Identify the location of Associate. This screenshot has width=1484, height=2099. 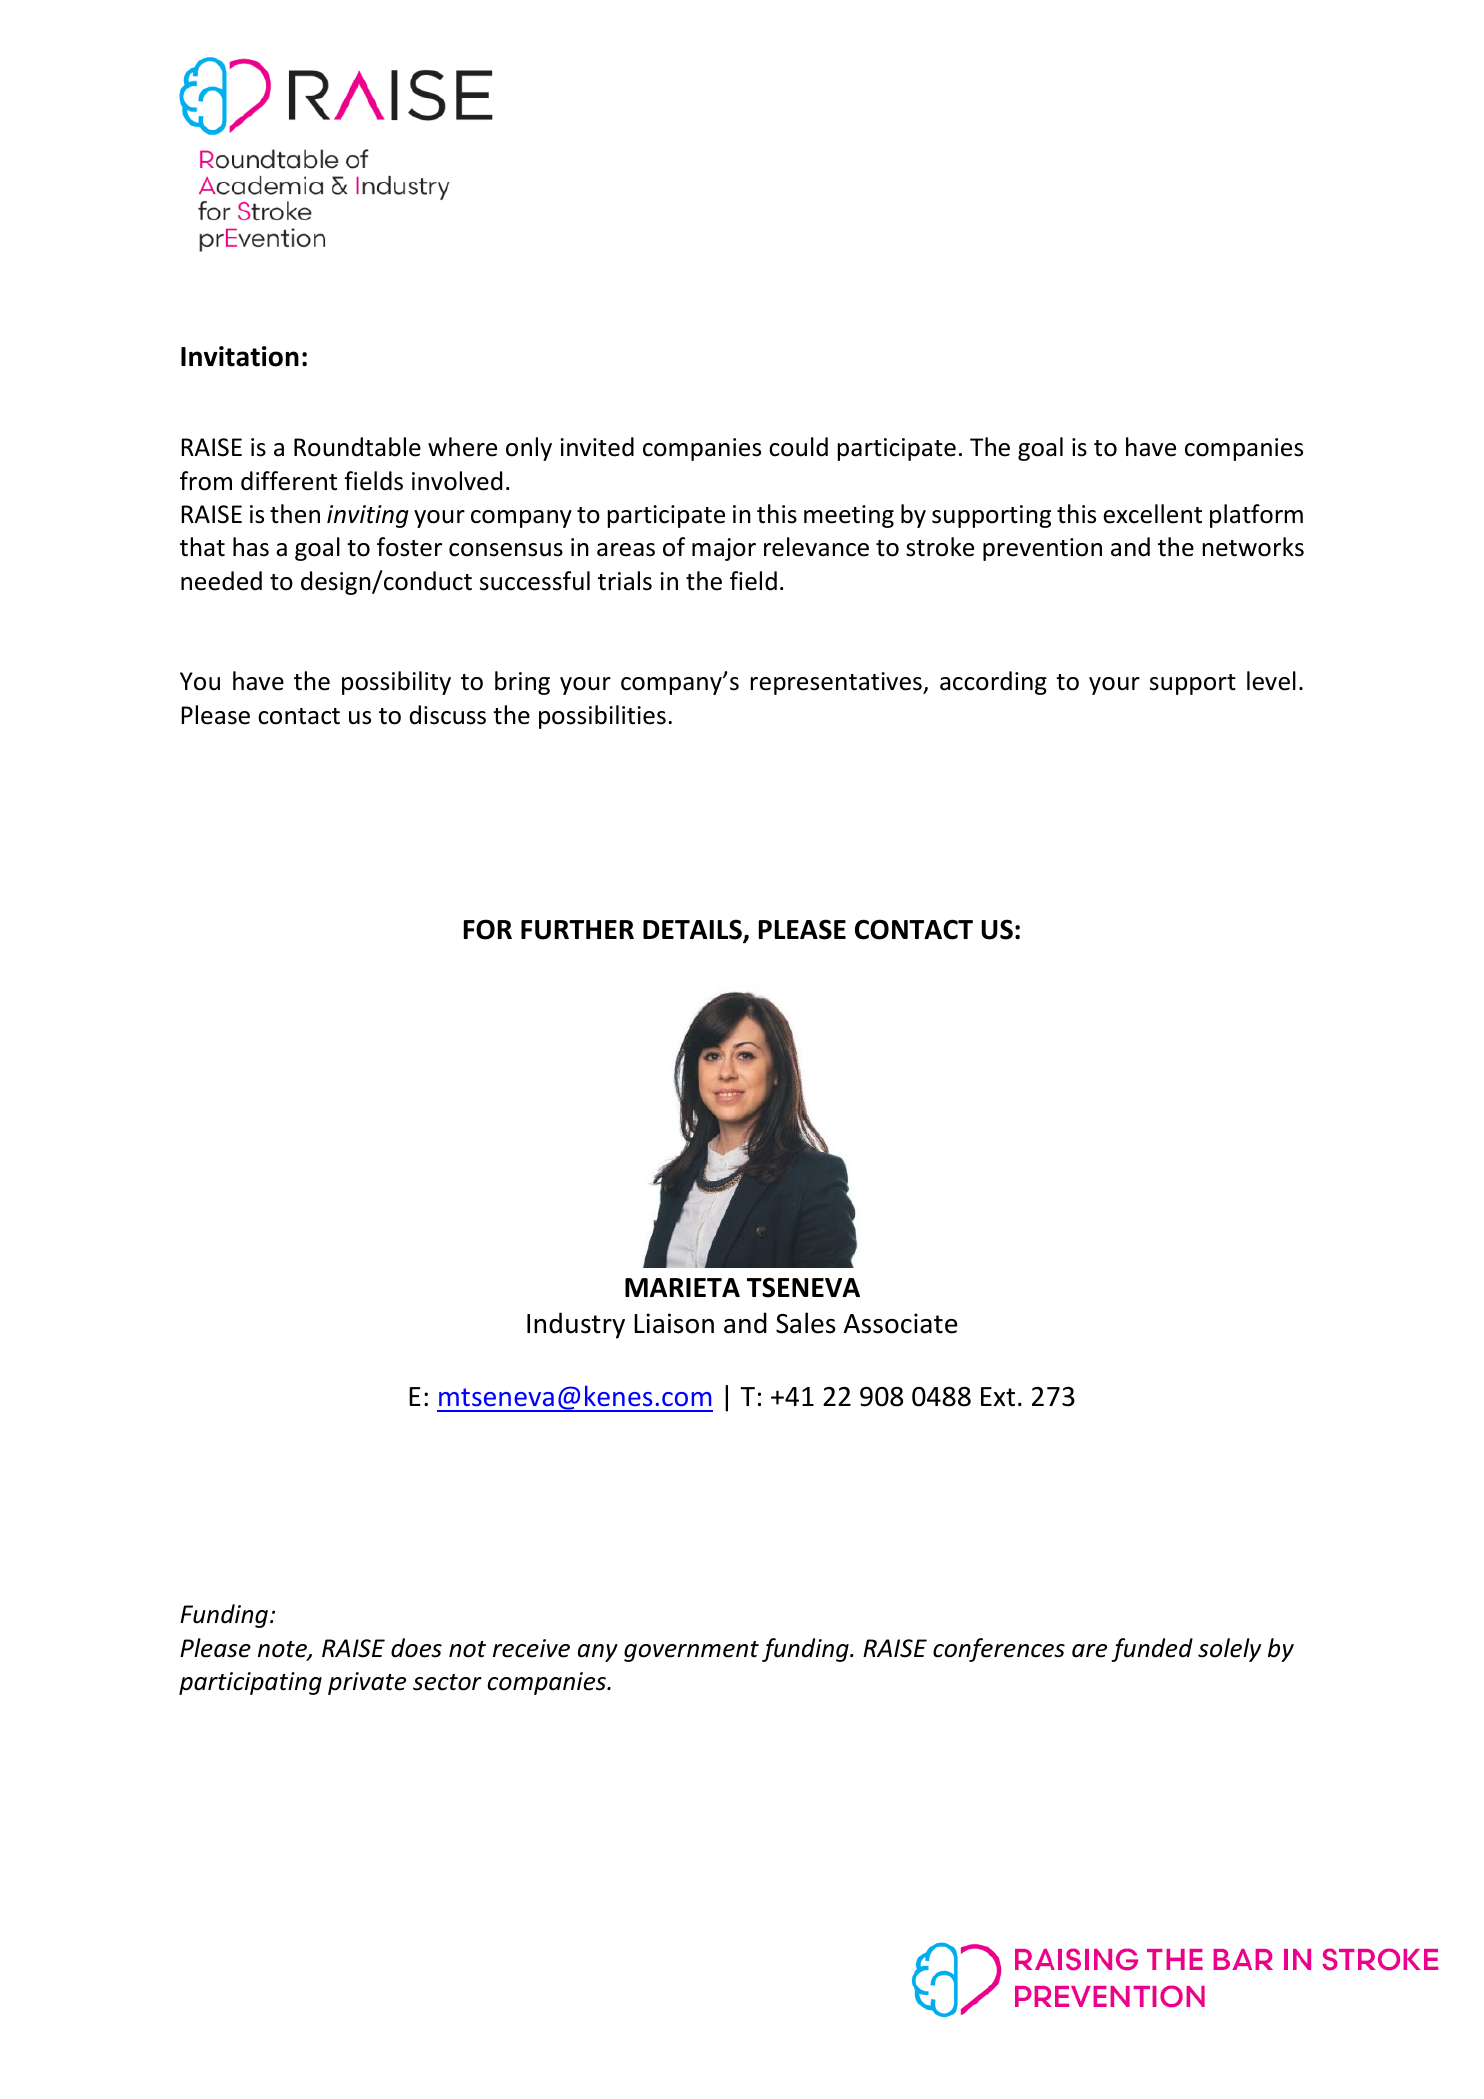
(900, 1323).
